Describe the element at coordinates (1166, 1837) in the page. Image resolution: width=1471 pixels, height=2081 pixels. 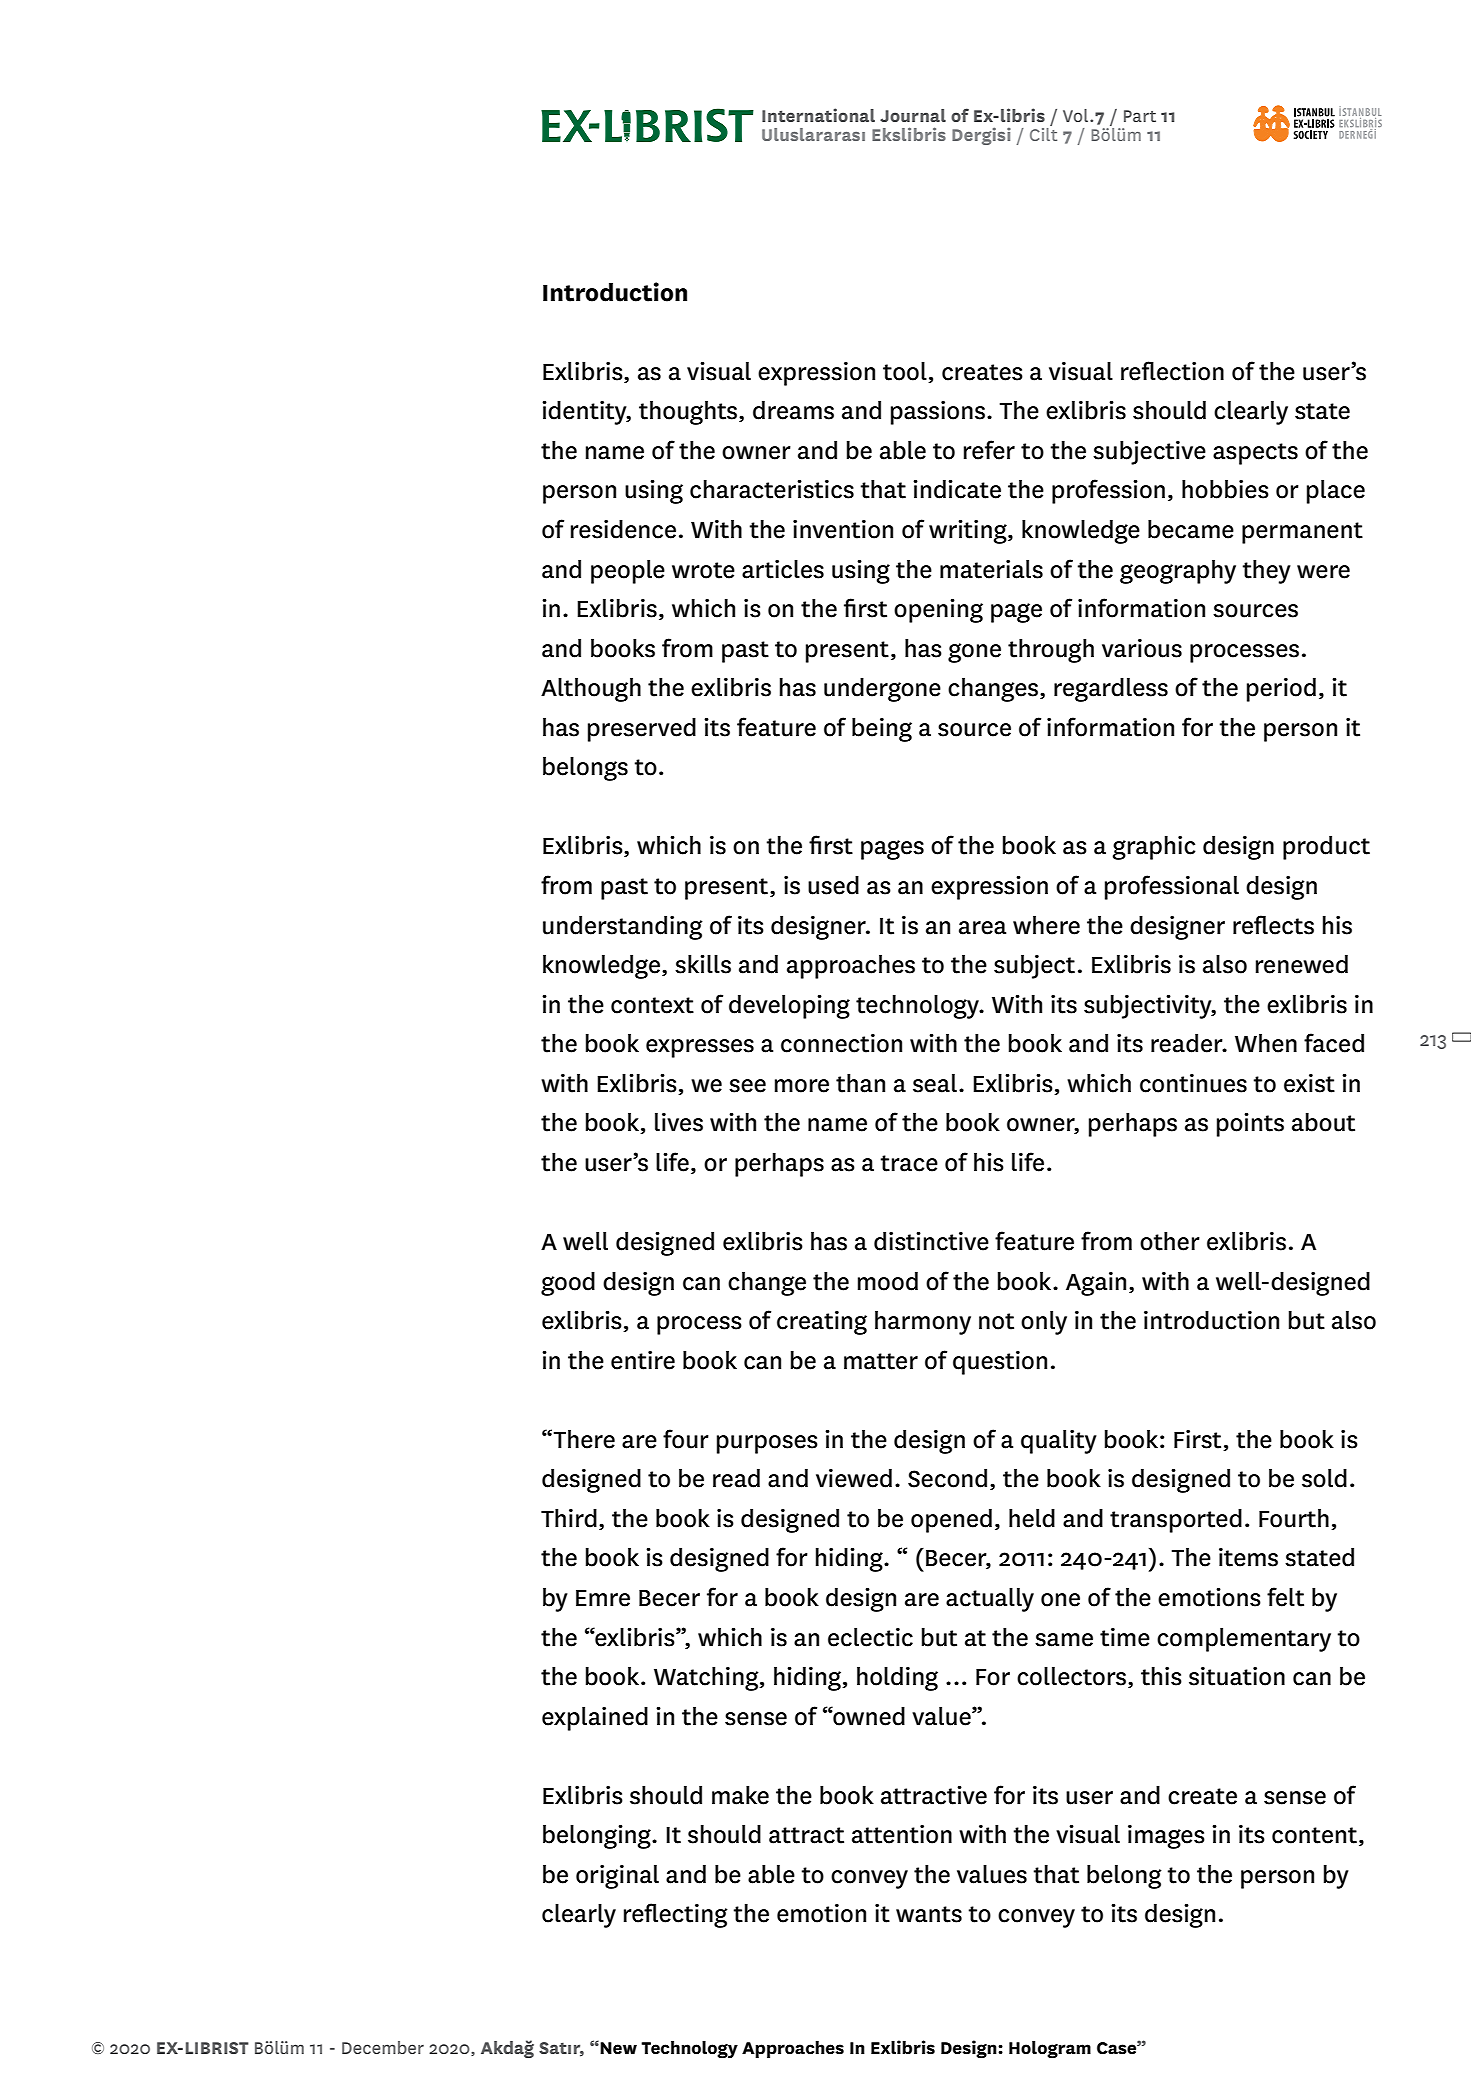
I see `images` at that location.
